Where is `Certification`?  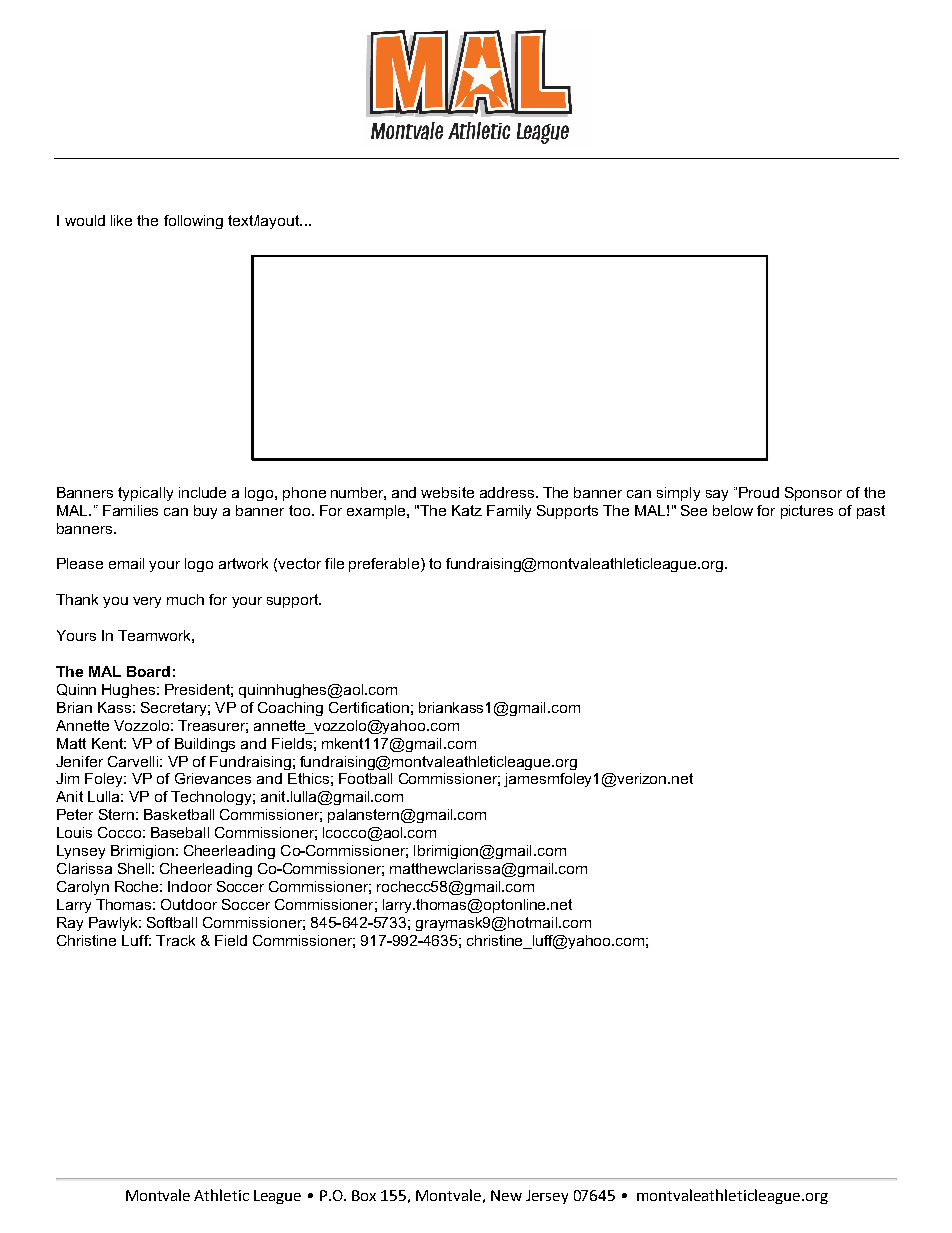
Certification is located at coordinates (369, 707).
